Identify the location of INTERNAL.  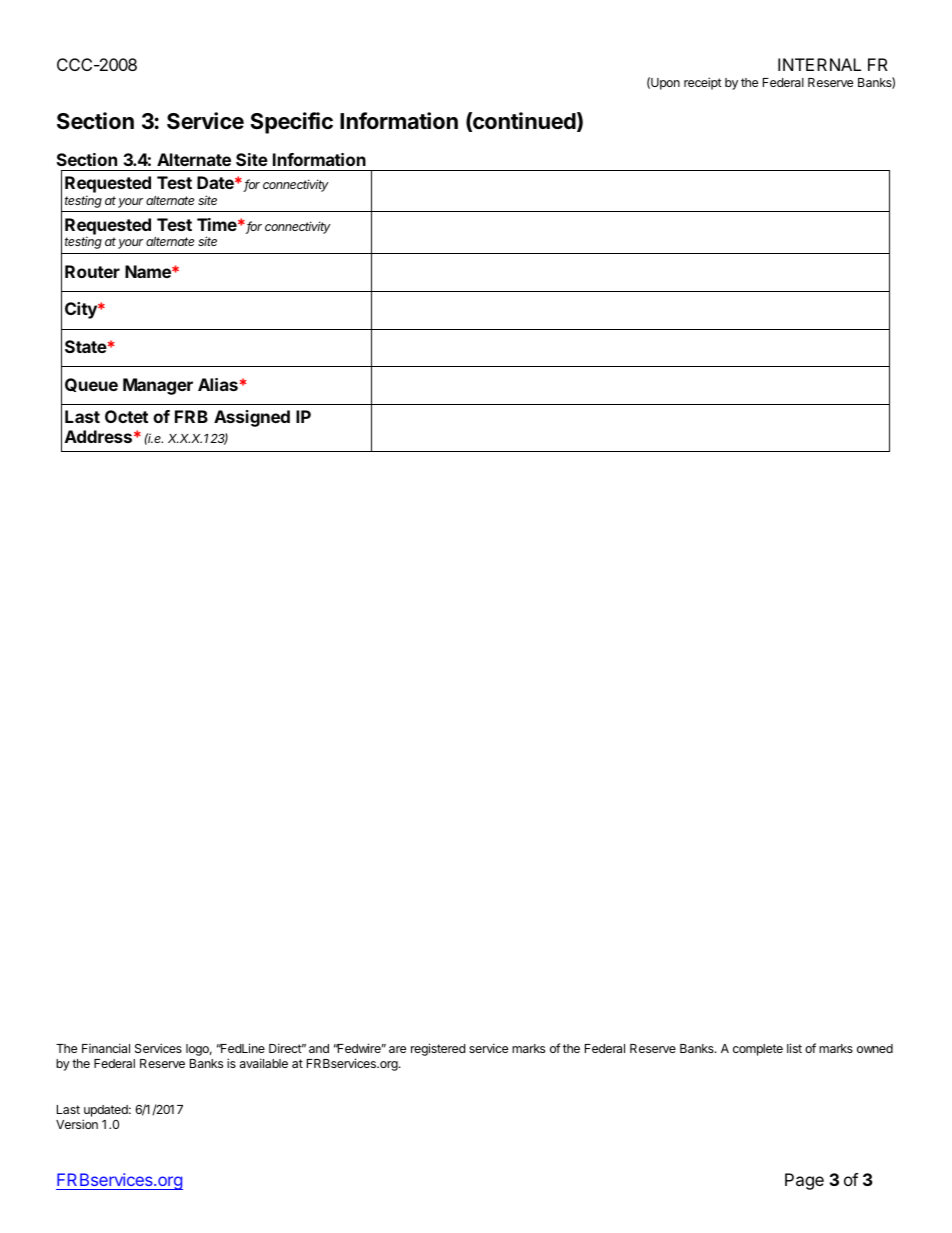
(819, 64).
